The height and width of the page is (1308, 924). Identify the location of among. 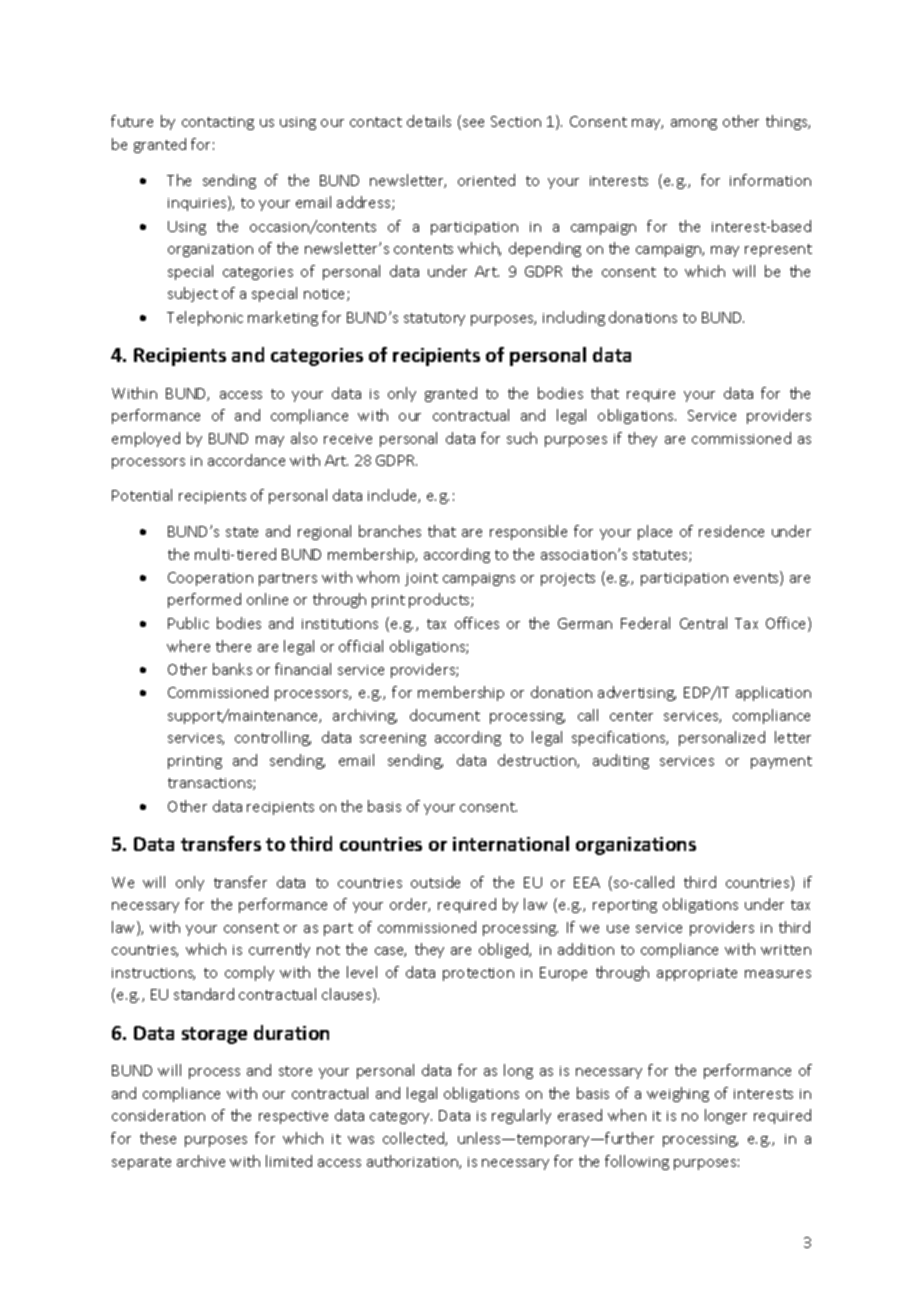
(694, 124).
